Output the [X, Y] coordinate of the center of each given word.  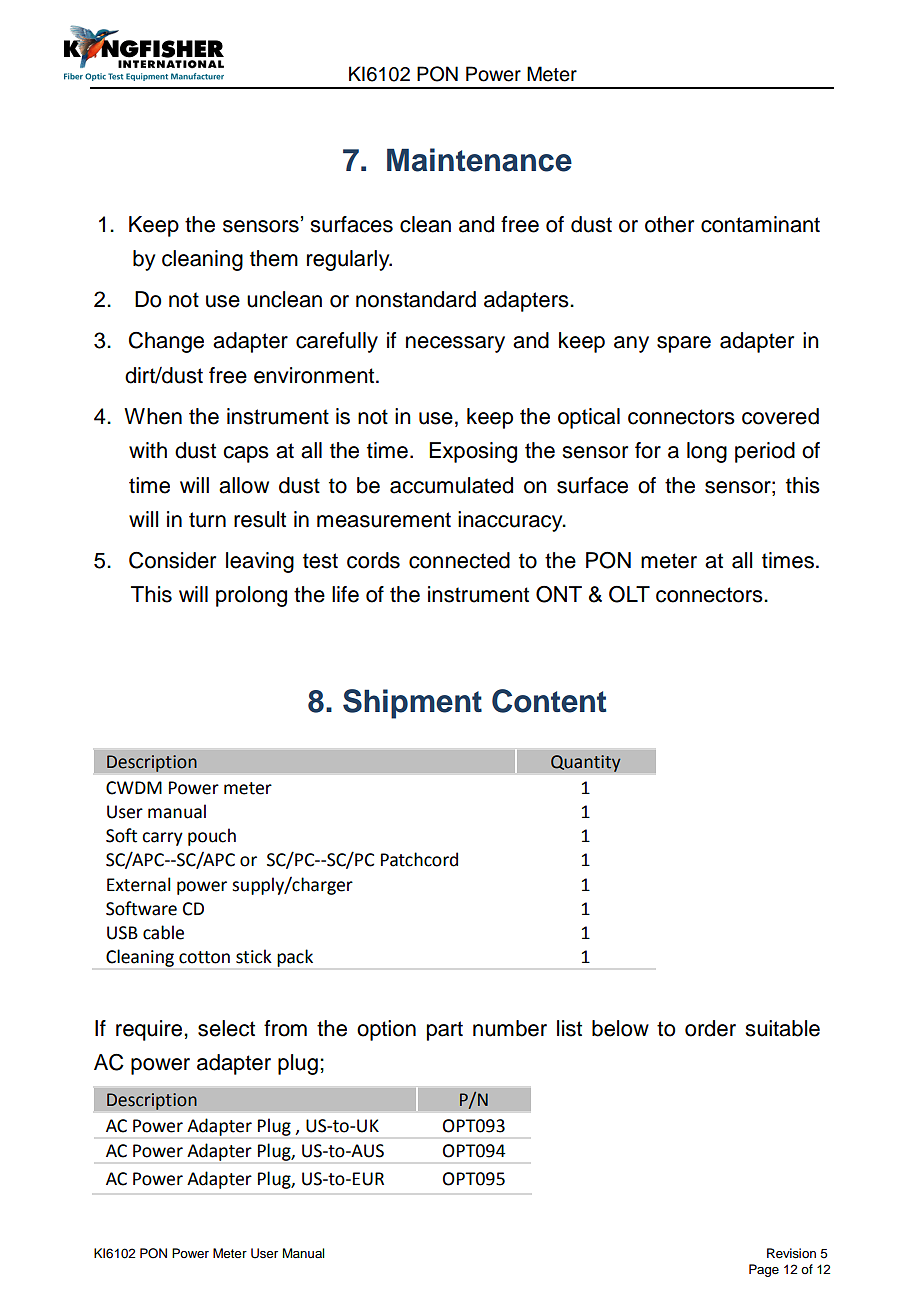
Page [764, 1270]
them [274, 258]
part [445, 1031]
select [226, 1028]
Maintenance [479, 160]
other [669, 224]
